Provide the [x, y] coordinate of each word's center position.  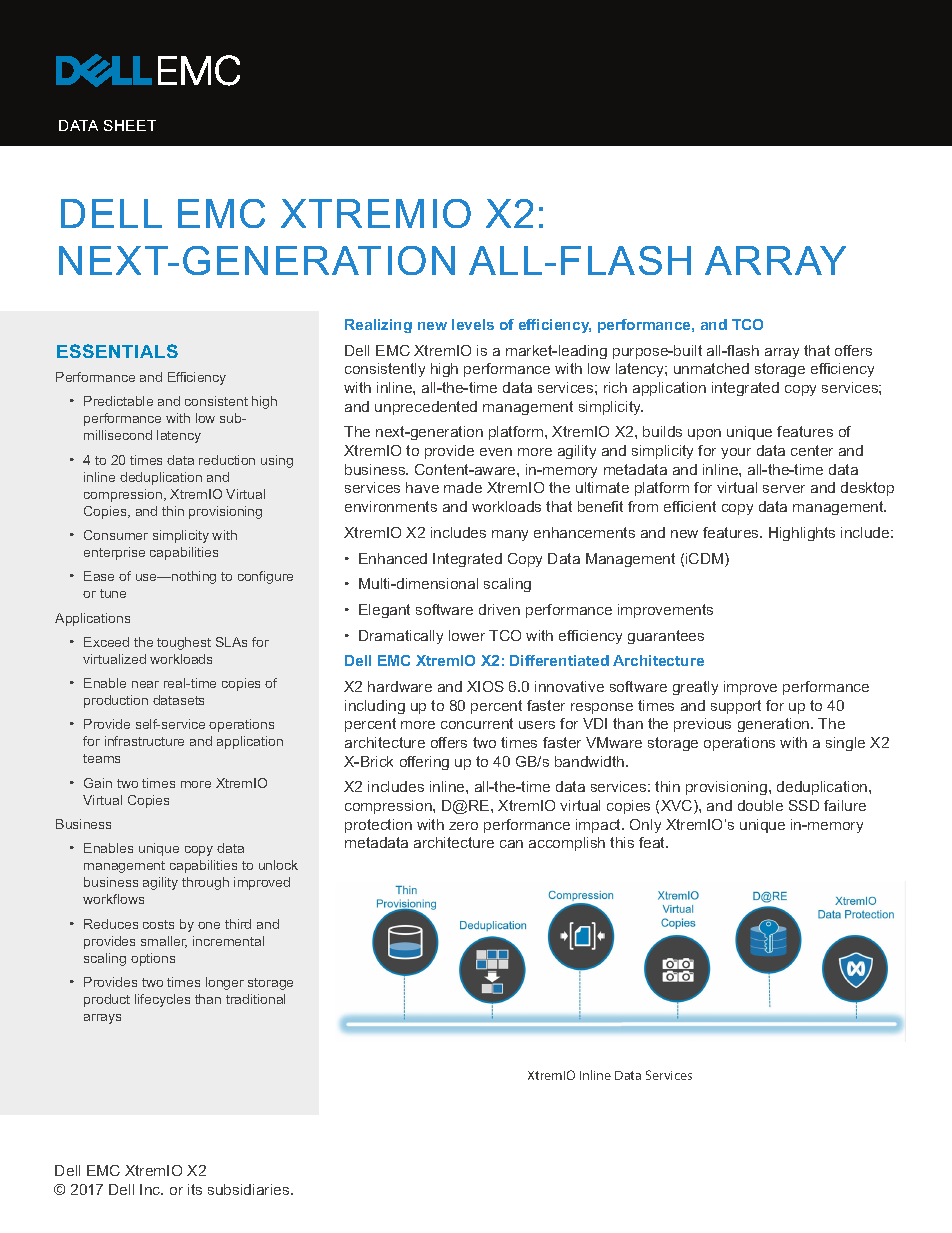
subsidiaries [250, 1189]
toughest [184, 643]
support [736, 707]
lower [467, 635]
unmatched [711, 368]
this [622, 842]
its [195, 1189]
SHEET [130, 125]
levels [473, 324]
